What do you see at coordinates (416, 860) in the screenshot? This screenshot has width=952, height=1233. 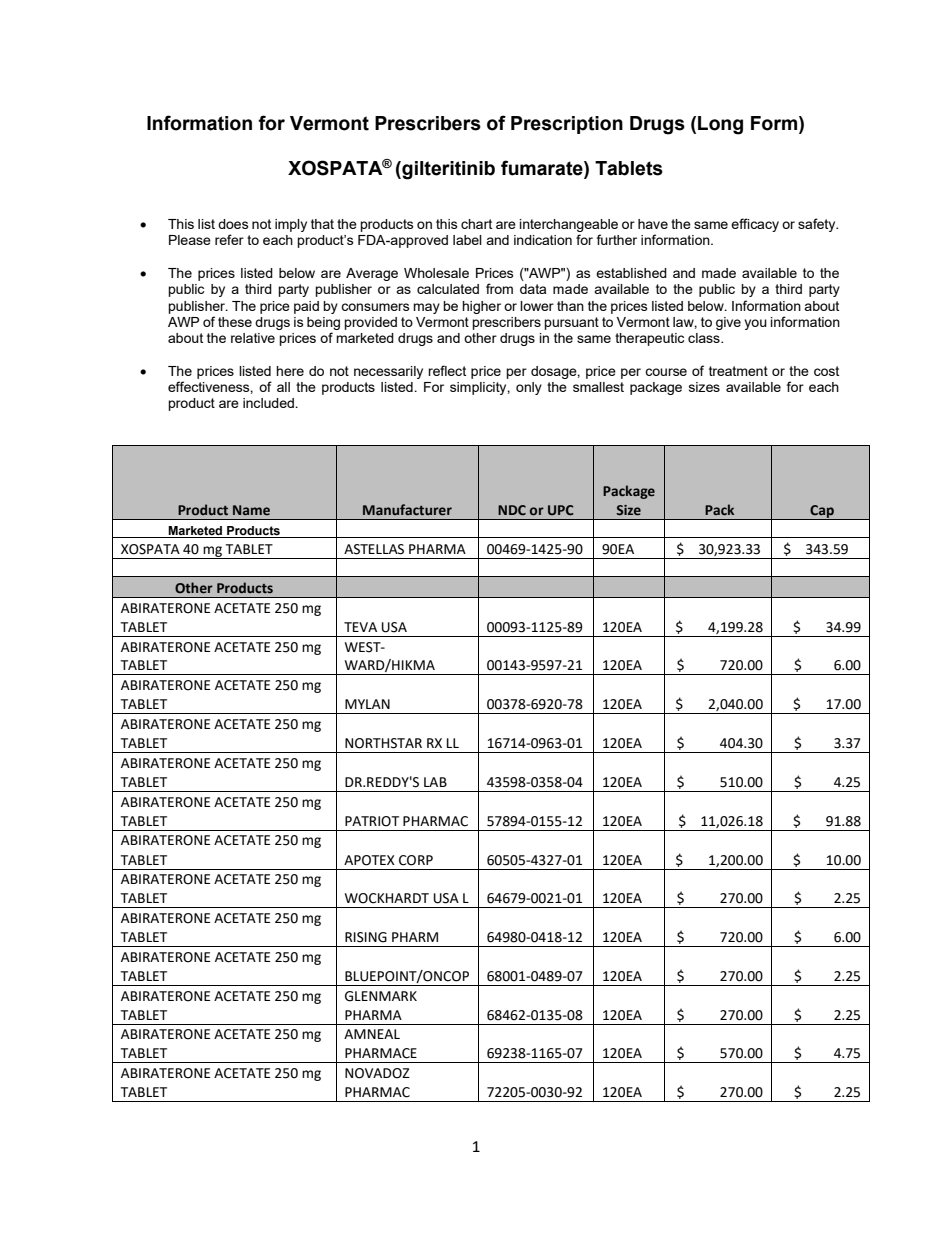 I see `CORP` at bounding box center [416, 860].
